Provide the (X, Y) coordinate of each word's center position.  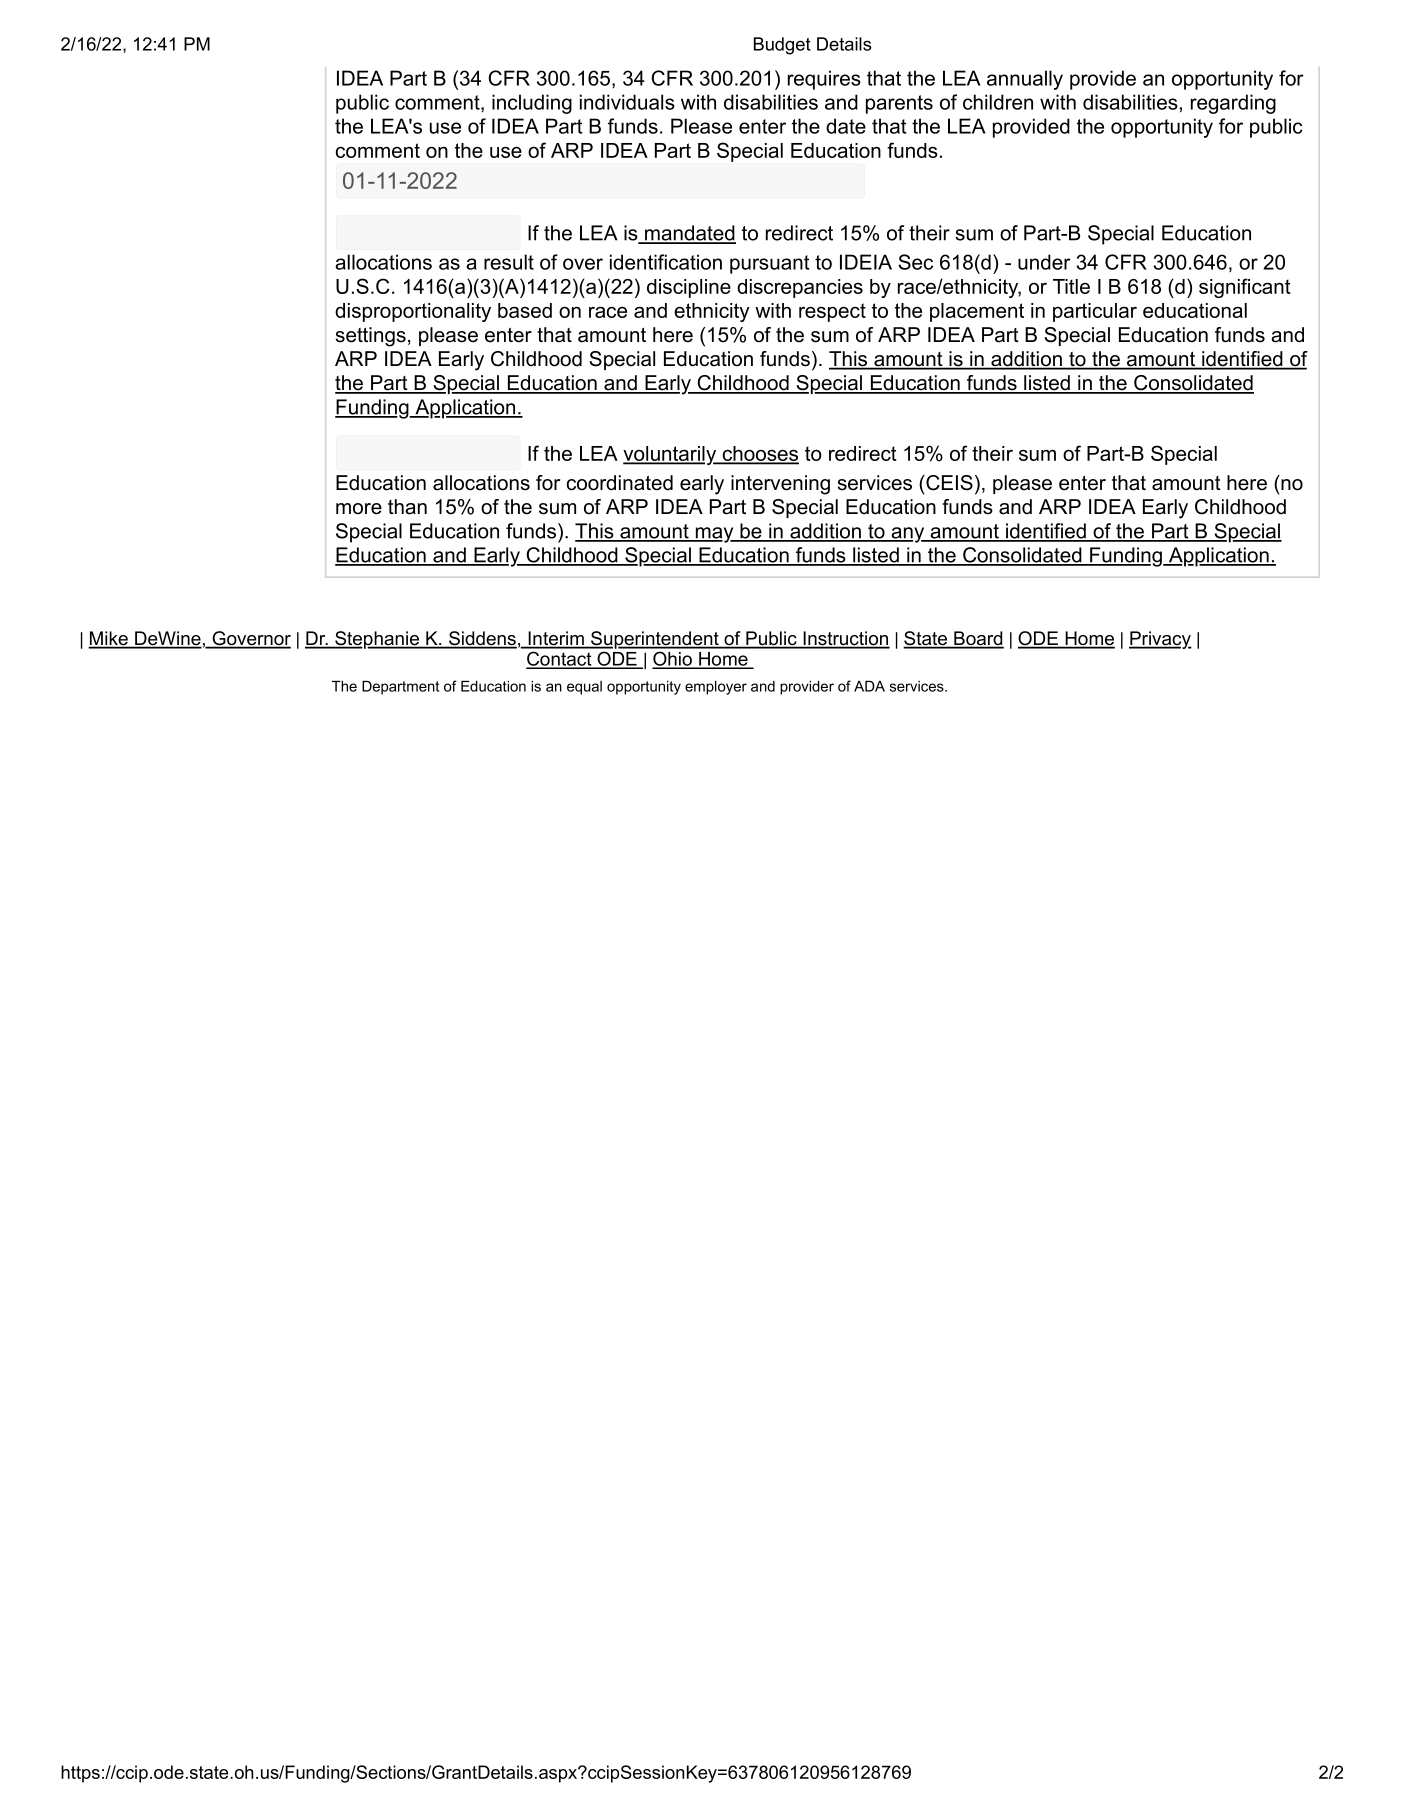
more (359, 509)
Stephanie (377, 640)
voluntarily (671, 455)
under (1044, 262)
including (532, 104)
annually (1025, 80)
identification (666, 262)
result (509, 262)
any (907, 535)
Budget (782, 46)
